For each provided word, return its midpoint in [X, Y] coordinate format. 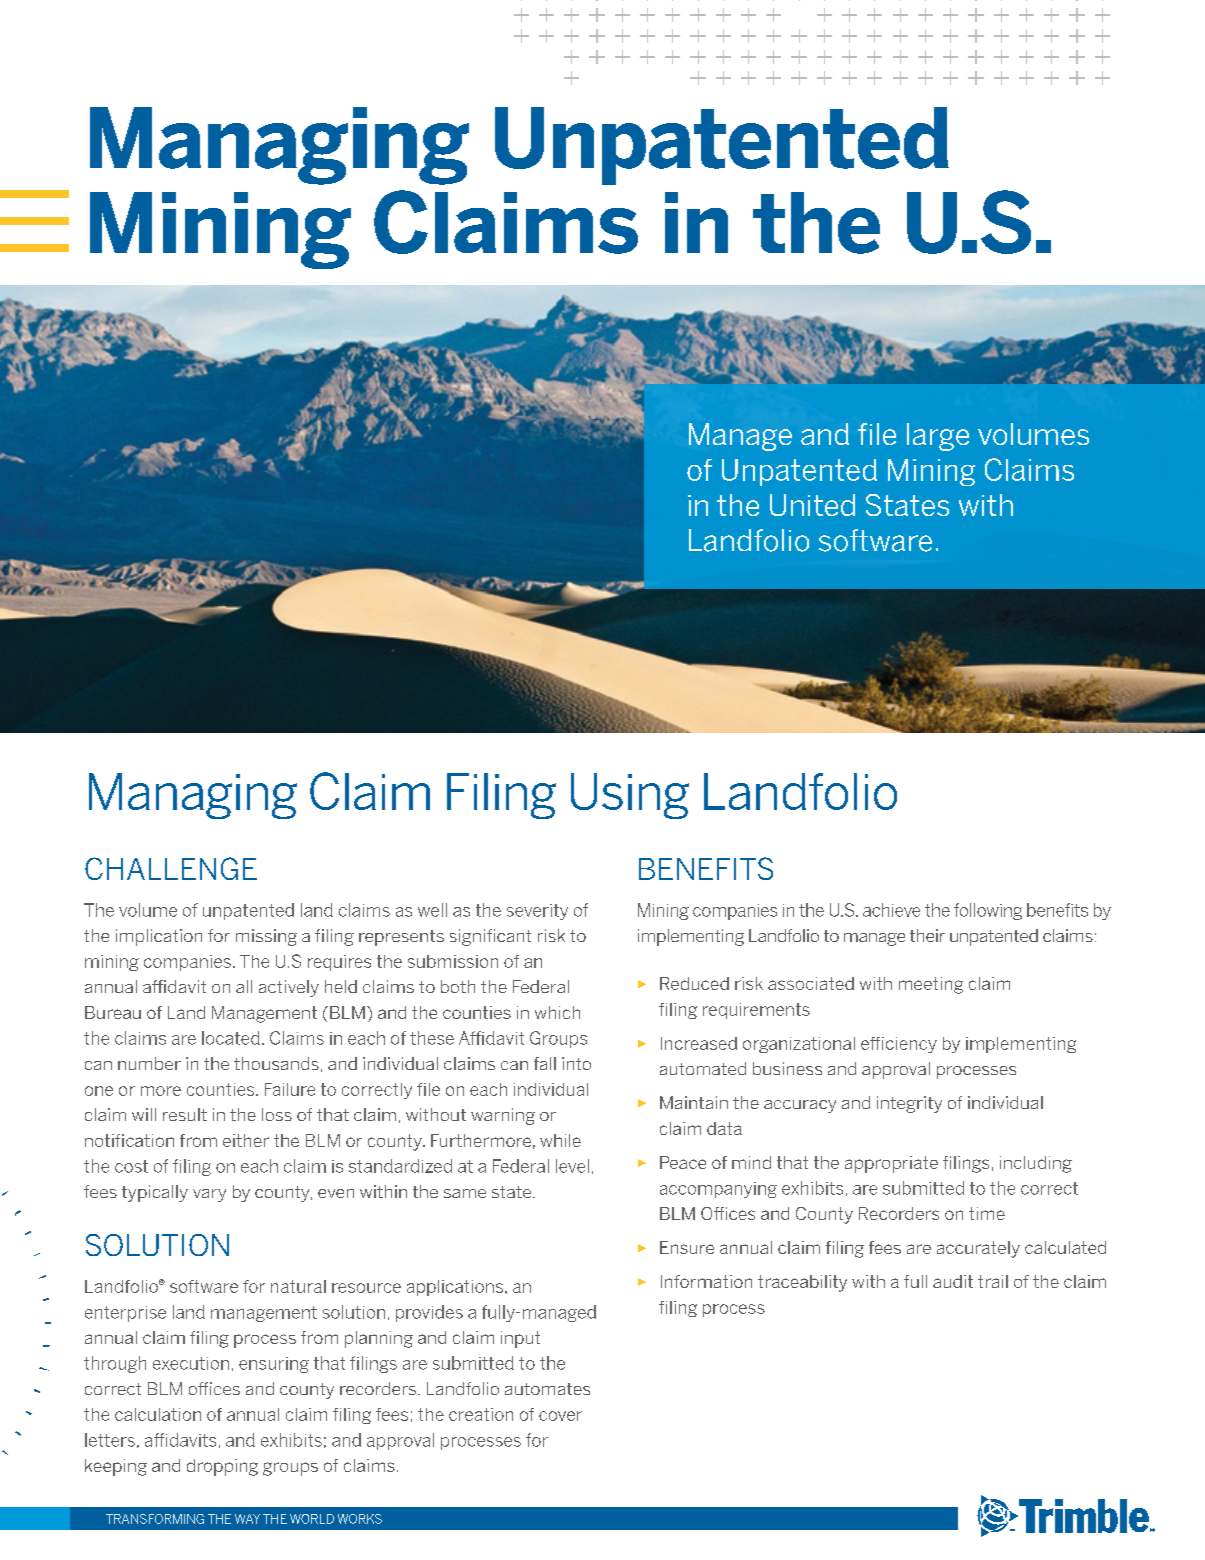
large [938, 437]
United [812, 505]
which [557, 1012]
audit [953, 1281]
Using [630, 796]
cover [560, 1416]
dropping [222, 1467]
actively [289, 988]
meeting [931, 985]
